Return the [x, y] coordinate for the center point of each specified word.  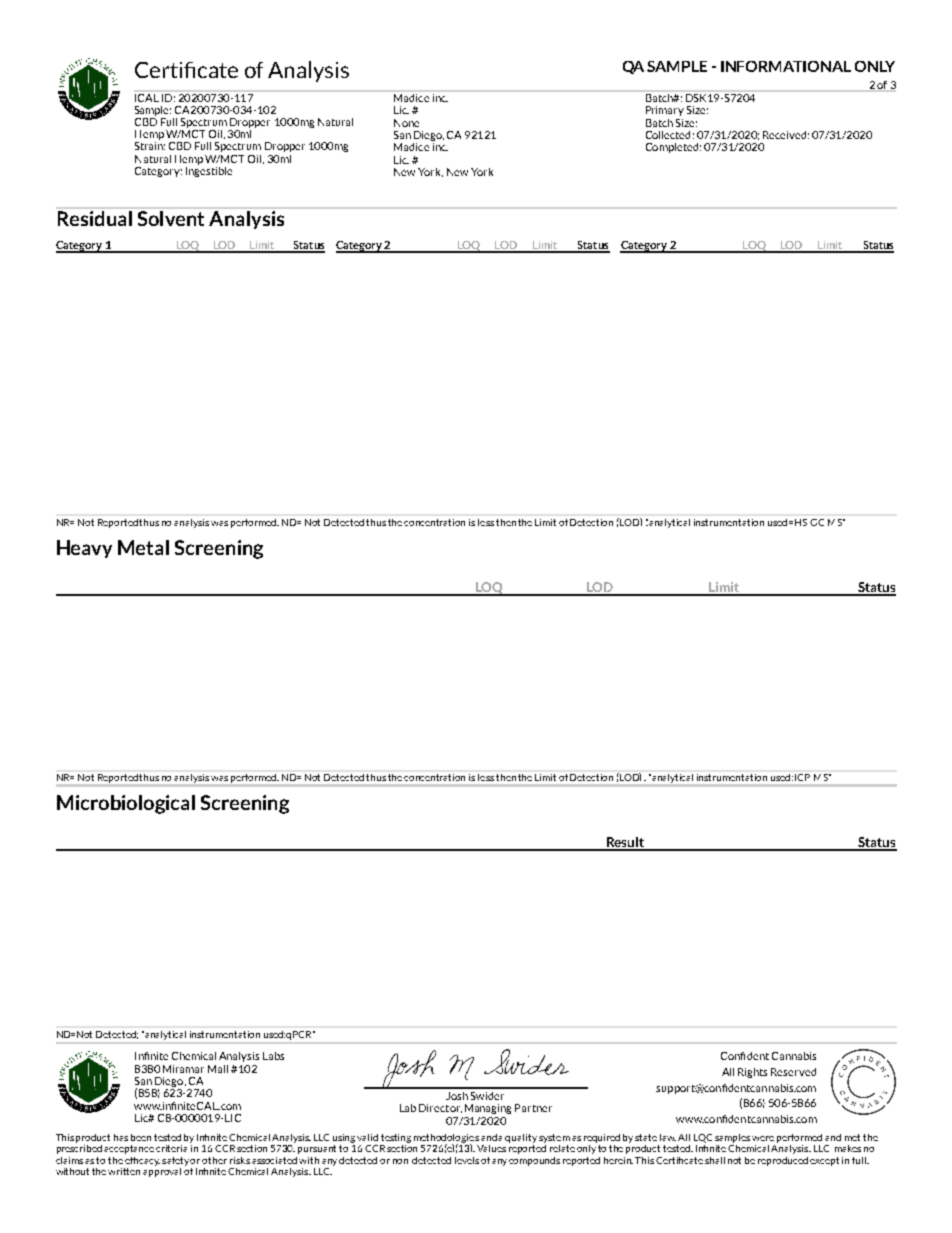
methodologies [446, 1139]
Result [625, 843]
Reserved [793, 1072]
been [141, 1137]
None [406, 123]
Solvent [171, 218]
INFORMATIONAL [786, 66]
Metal [143, 547]
